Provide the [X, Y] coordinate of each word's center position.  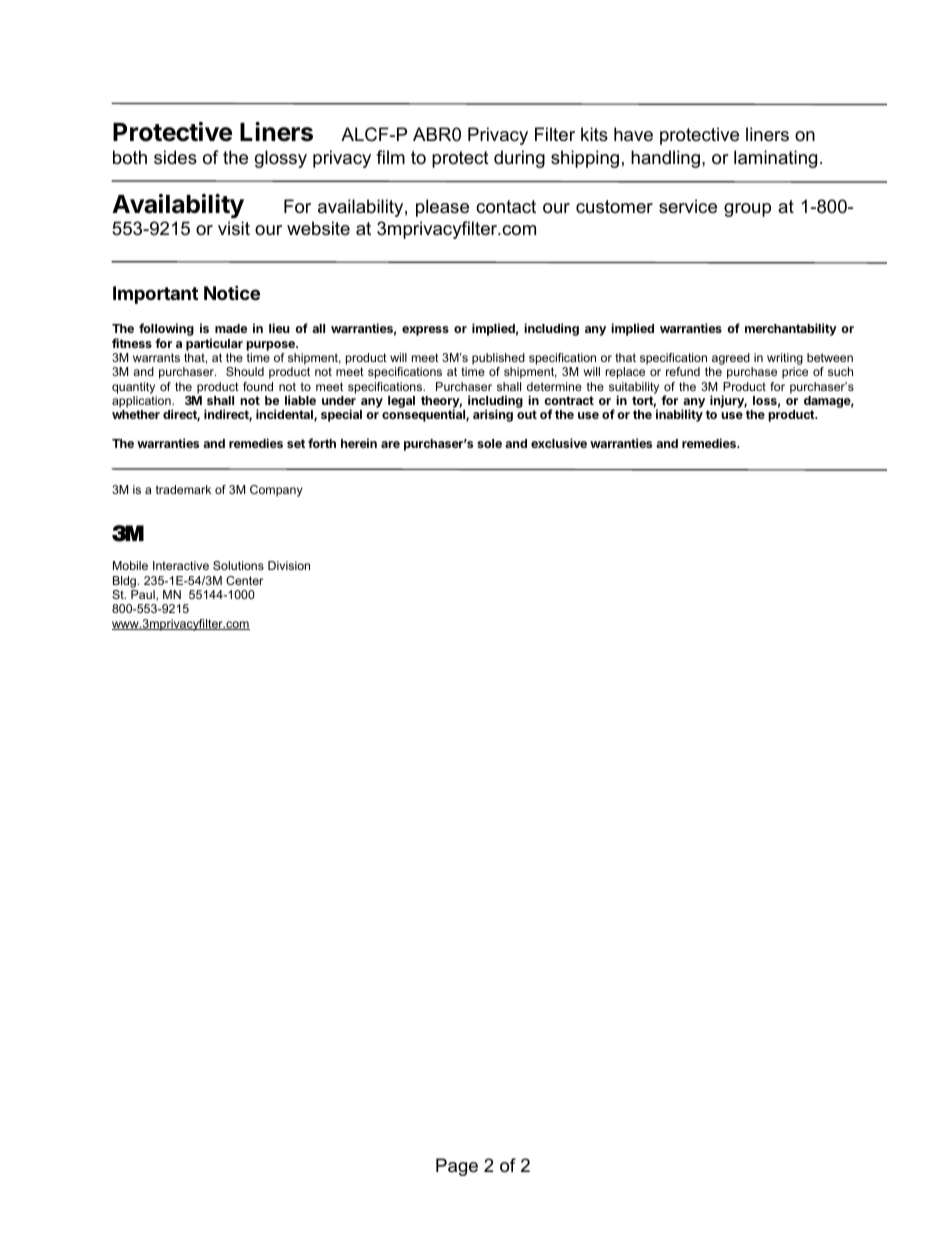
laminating [775, 159]
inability [679, 415]
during [519, 159]
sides [175, 157]
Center [244, 580]
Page [457, 1167]
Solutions [238, 565]
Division [289, 565]
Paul [144, 595]
